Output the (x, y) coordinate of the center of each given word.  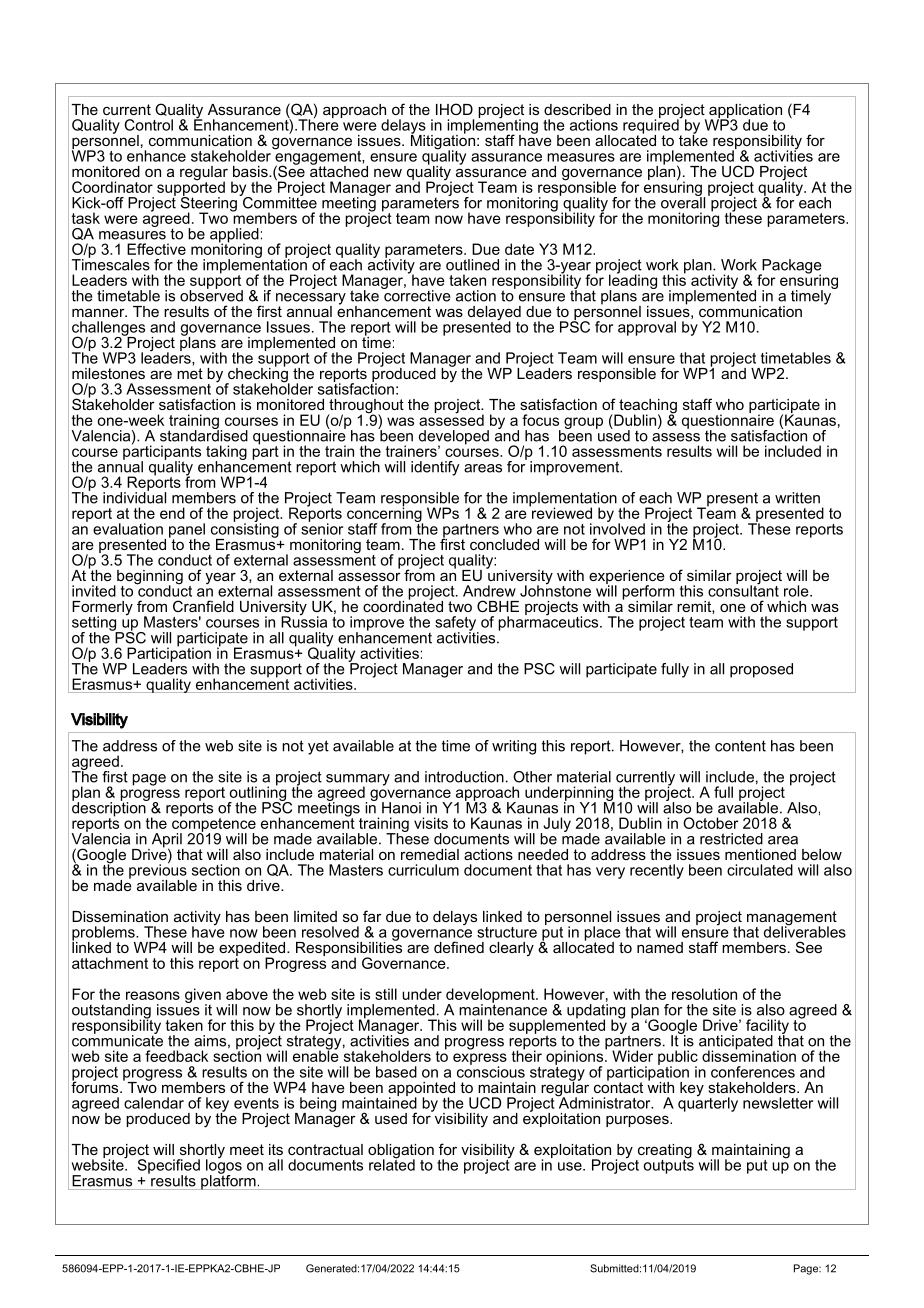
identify (435, 468)
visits (431, 823)
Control (148, 125)
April (166, 841)
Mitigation (443, 142)
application (745, 112)
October (710, 823)
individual (134, 497)
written (797, 498)
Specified (168, 1167)
